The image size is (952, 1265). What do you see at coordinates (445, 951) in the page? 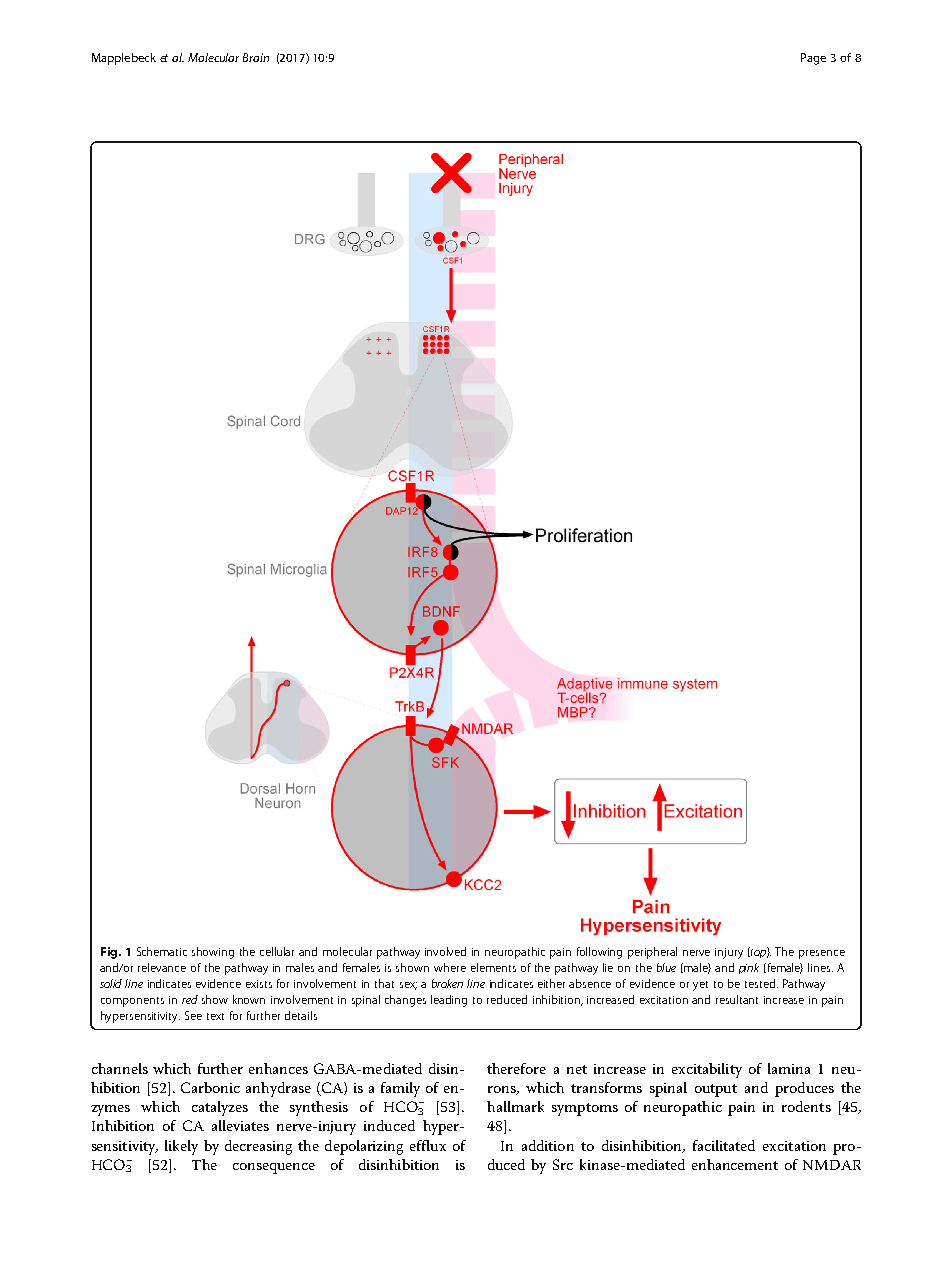
I see `involved` at bounding box center [445, 951].
